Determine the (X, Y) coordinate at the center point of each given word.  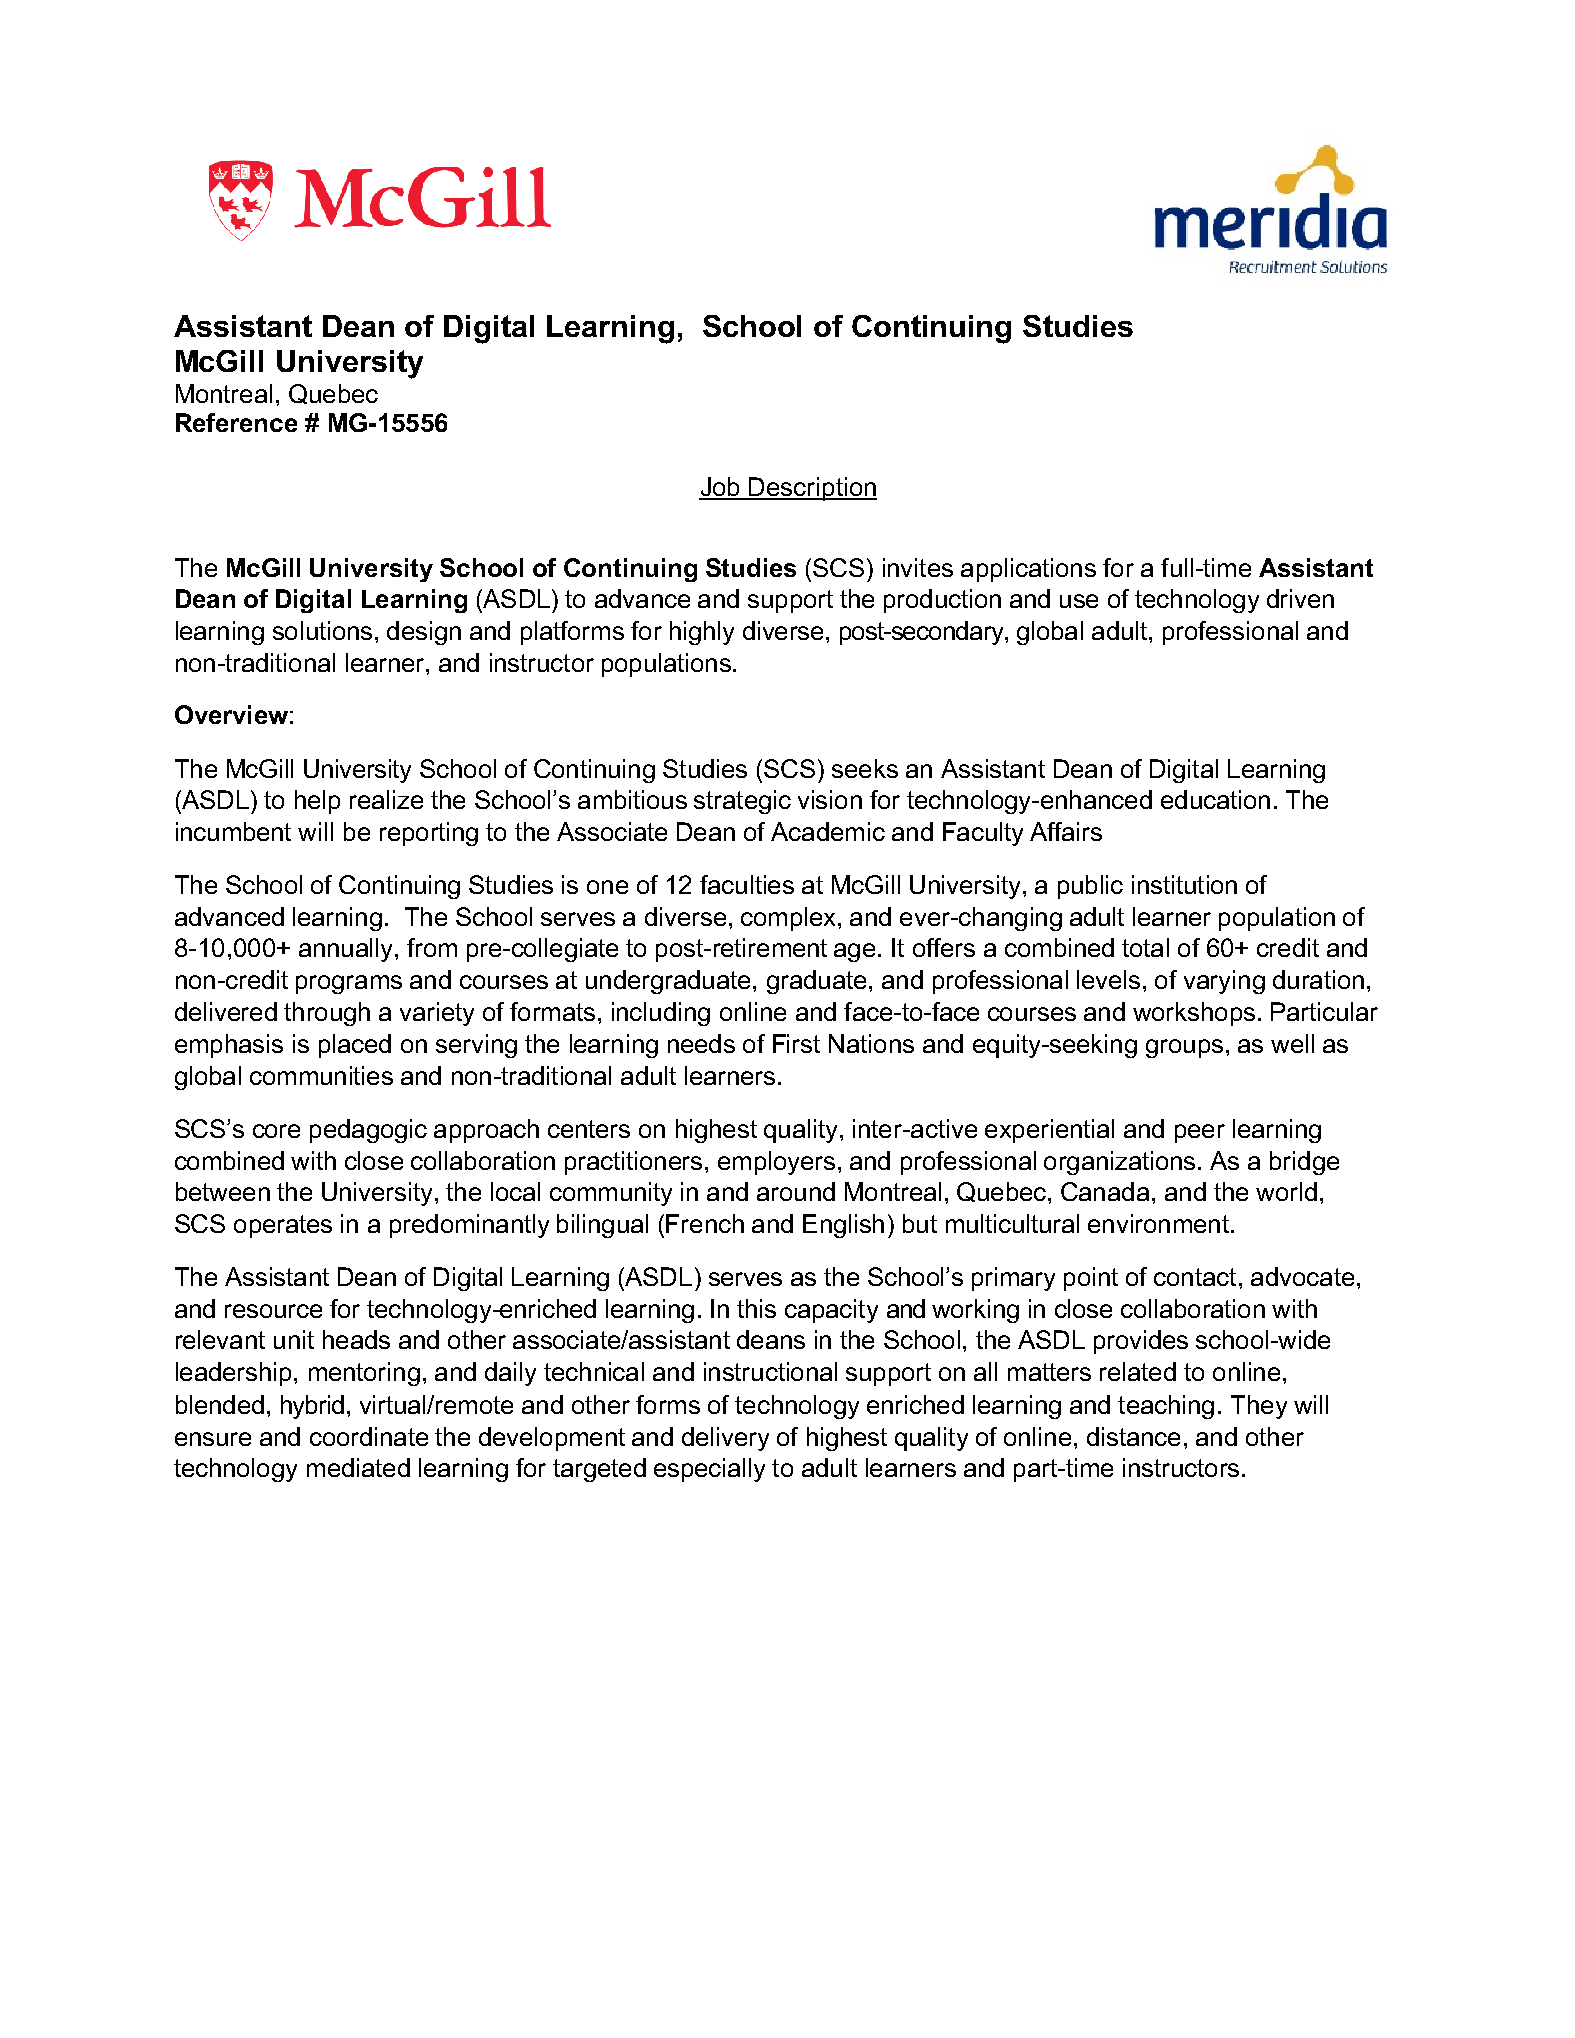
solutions (322, 630)
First (796, 1043)
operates (283, 1226)
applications (1028, 570)
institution (1184, 884)
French (705, 1223)
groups (1184, 1048)
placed (355, 1046)
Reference (236, 422)
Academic (828, 831)
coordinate (369, 1436)
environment (1158, 1223)
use (1079, 601)
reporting (429, 834)
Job (721, 488)
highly (702, 633)
